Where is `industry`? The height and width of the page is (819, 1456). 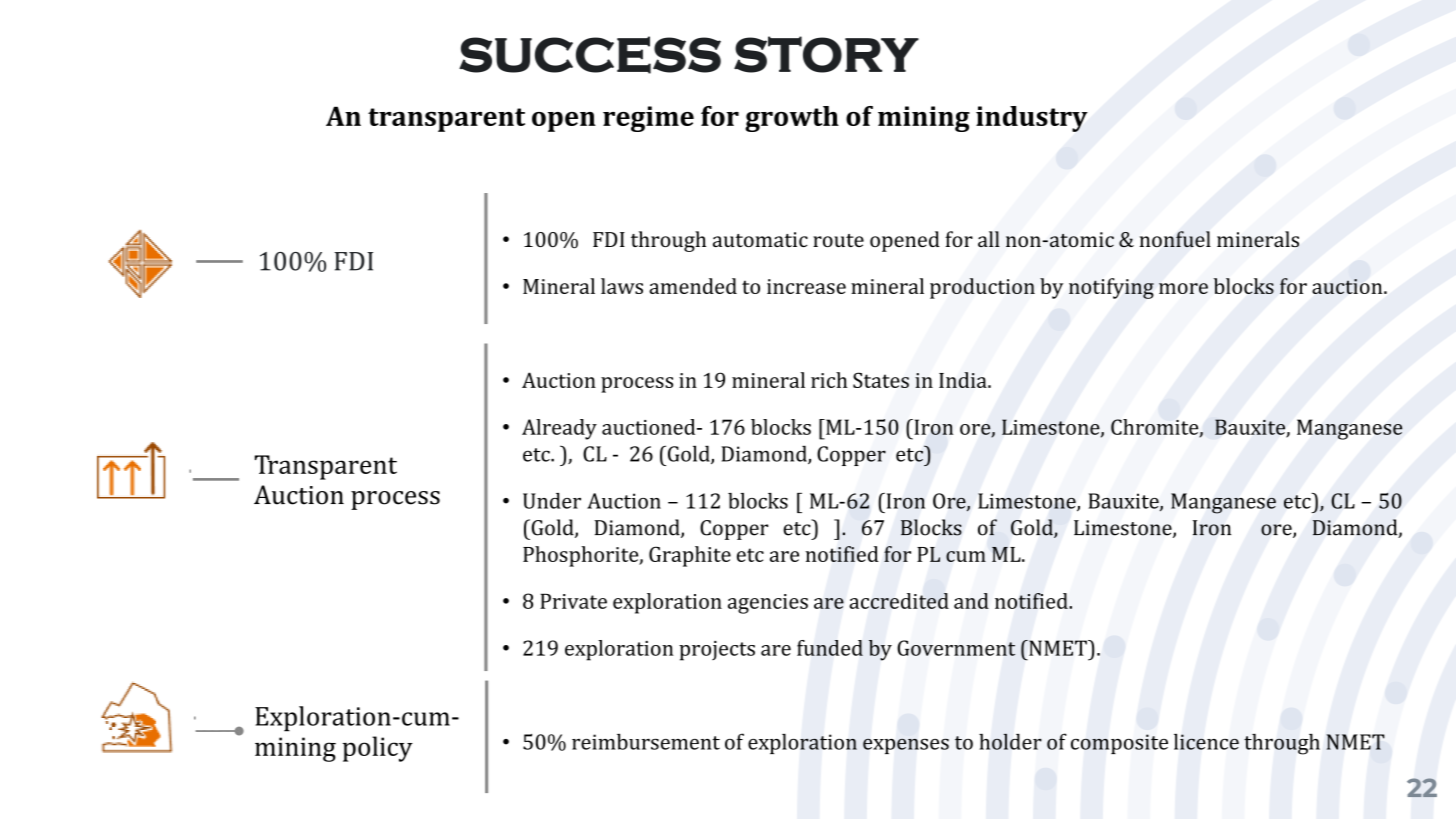
industry is located at coordinates (1032, 119).
